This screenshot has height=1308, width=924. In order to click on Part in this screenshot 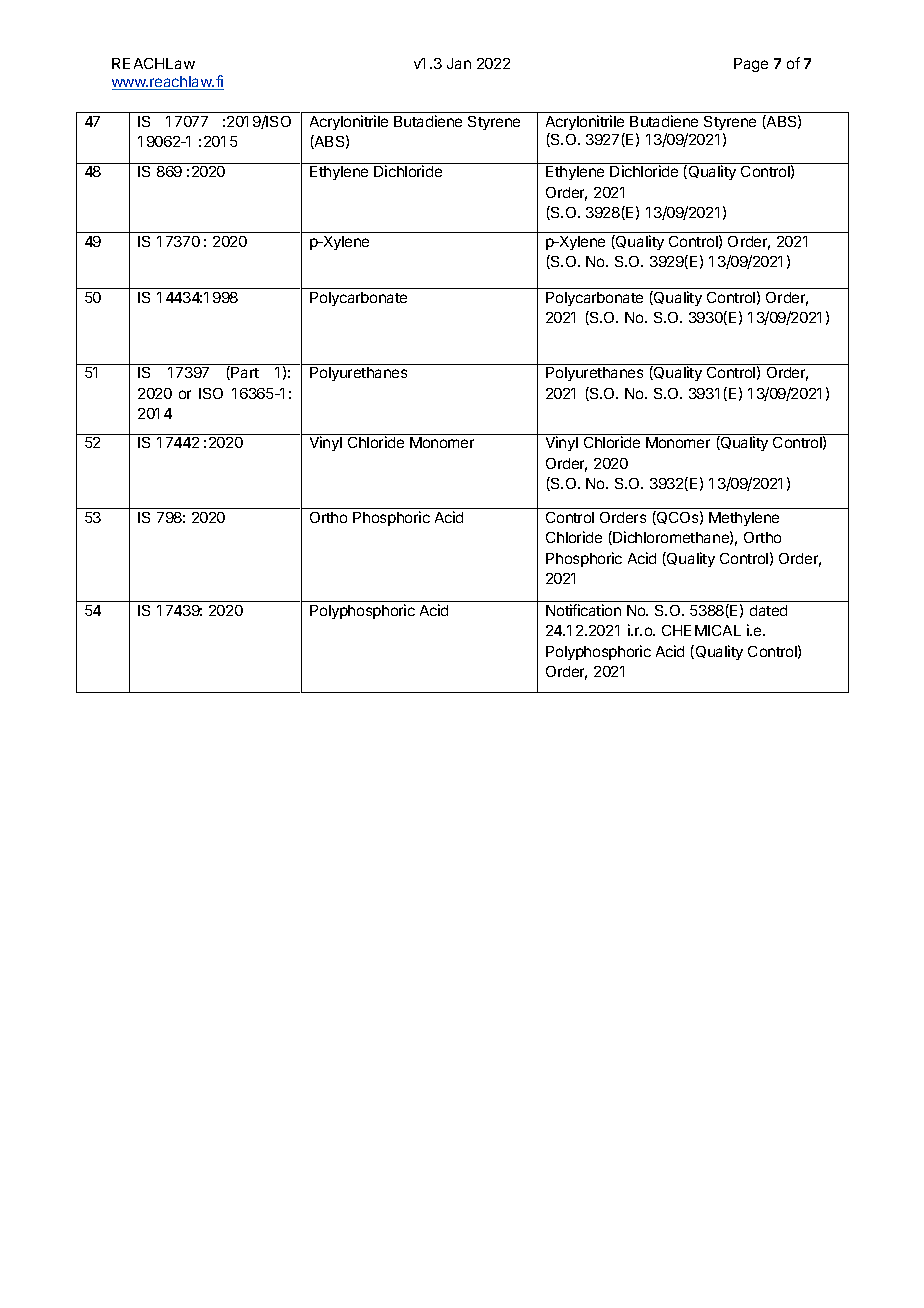, I will do `click(245, 372)`.
